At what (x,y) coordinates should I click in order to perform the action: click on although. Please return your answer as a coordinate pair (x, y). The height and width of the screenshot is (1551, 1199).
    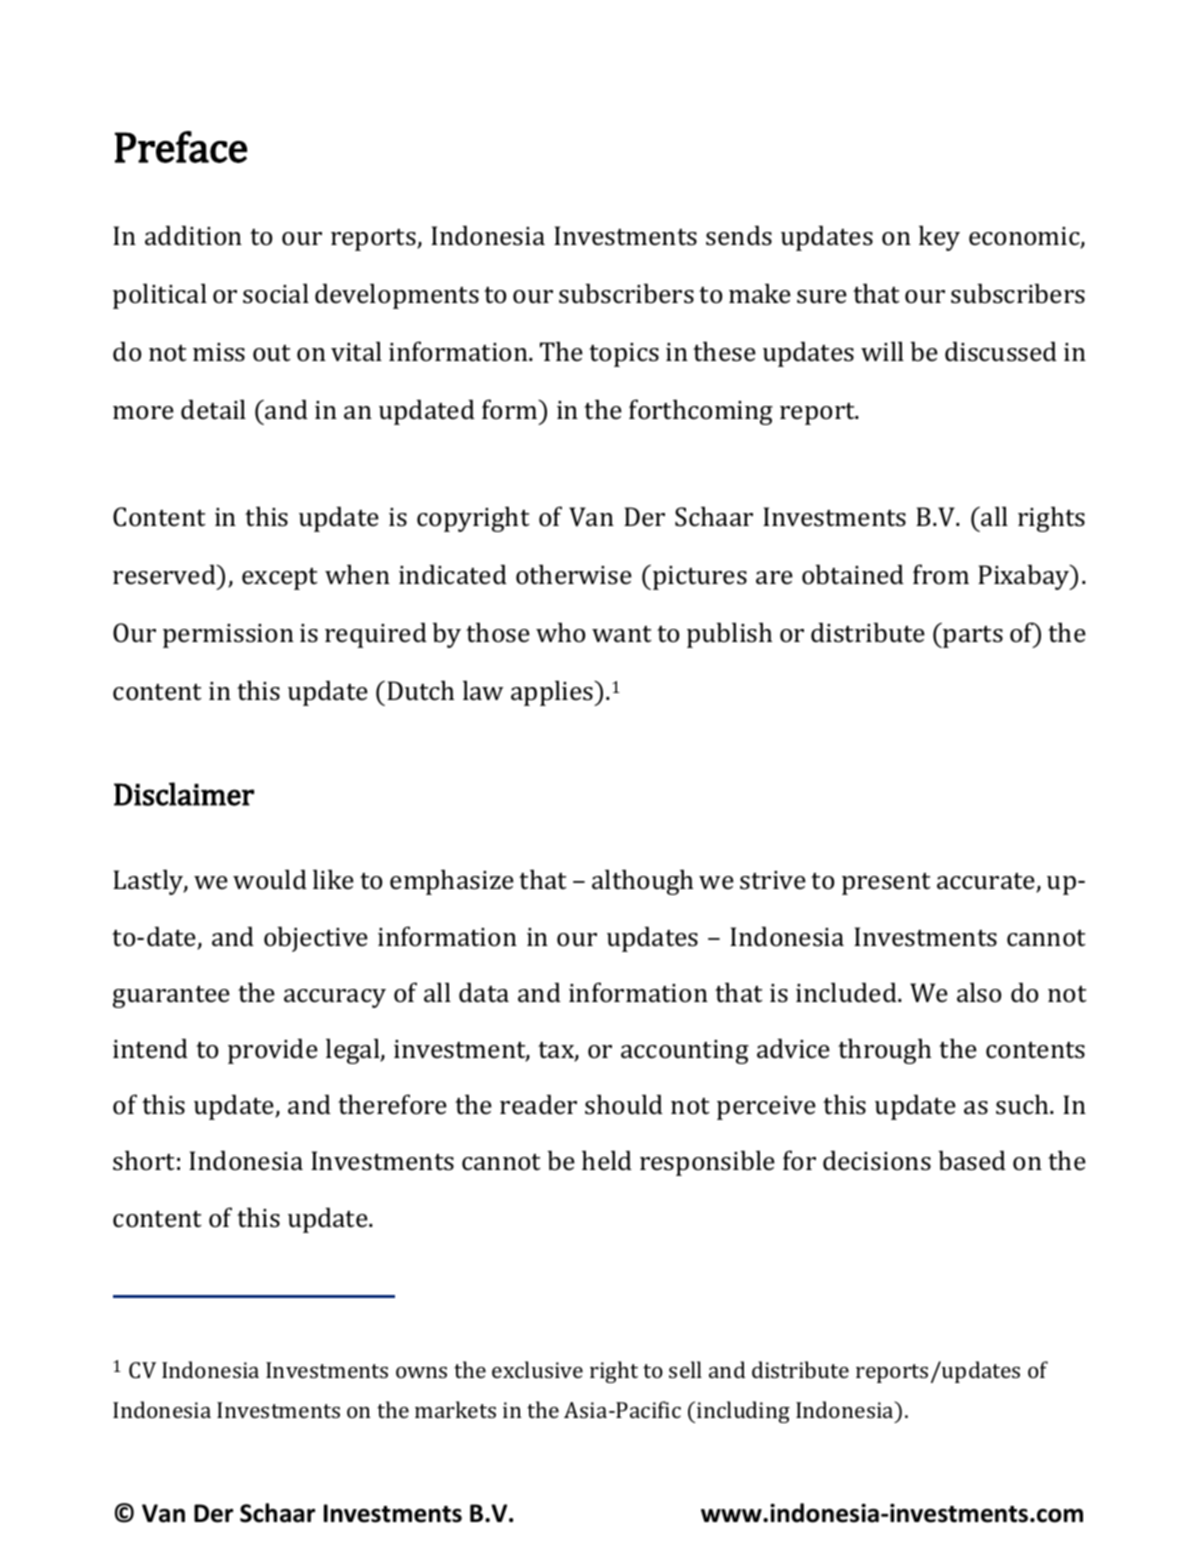
    Looking at the image, I should click on (642, 882).
